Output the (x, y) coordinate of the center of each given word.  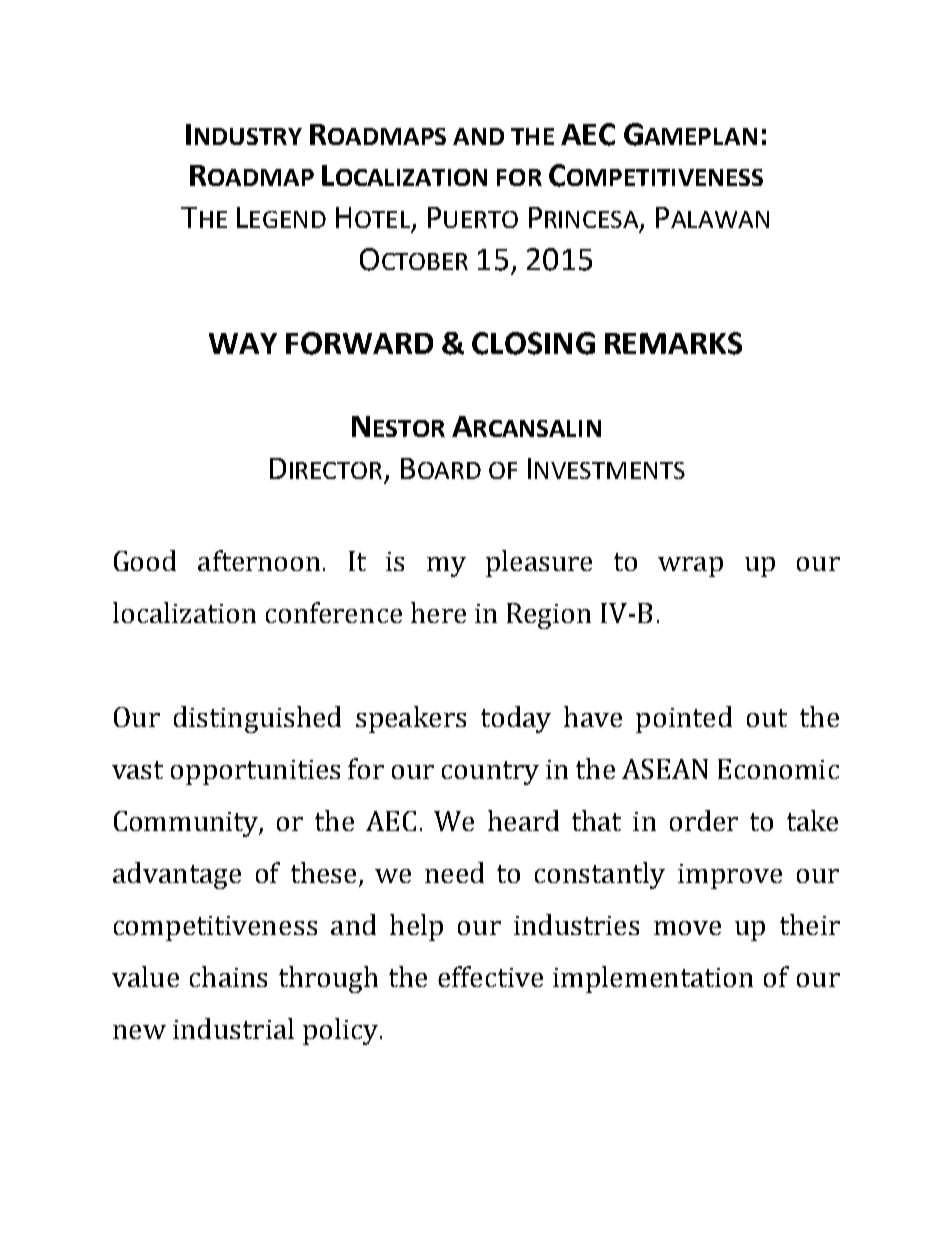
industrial (233, 1028)
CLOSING (533, 343)
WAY (243, 343)
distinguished (257, 719)
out (767, 718)
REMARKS (673, 343)
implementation (653, 979)
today (516, 719)
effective (490, 976)
